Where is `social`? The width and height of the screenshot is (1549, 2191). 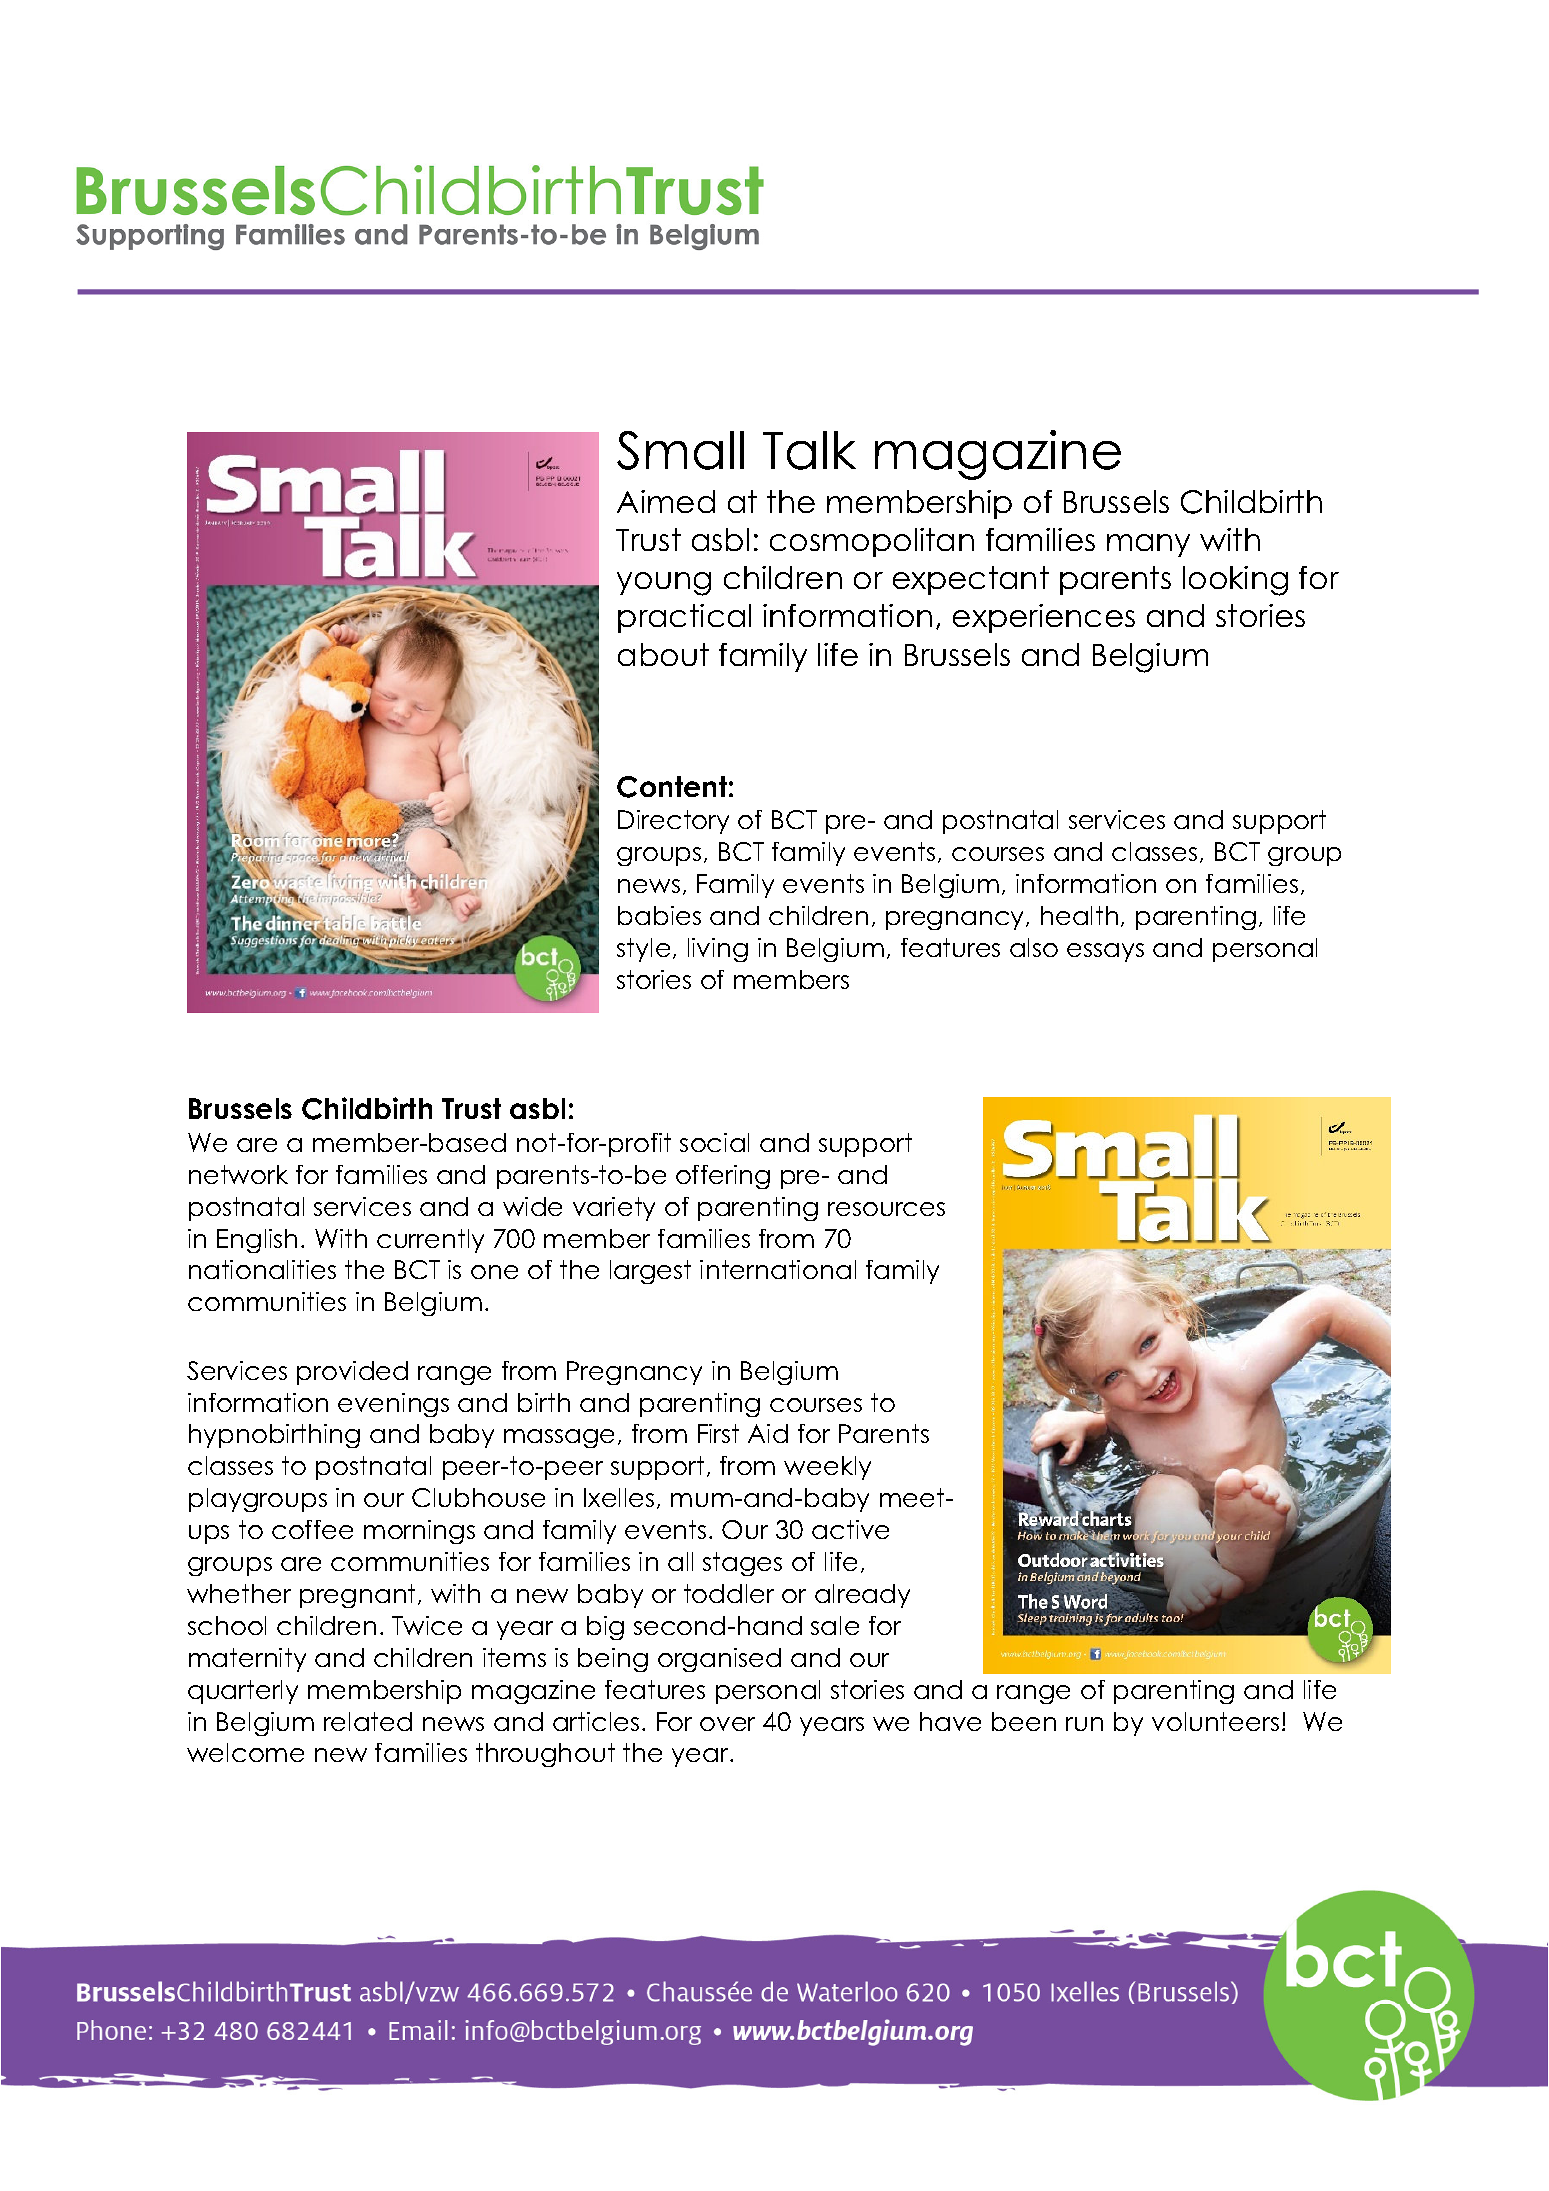 social is located at coordinates (714, 1142).
